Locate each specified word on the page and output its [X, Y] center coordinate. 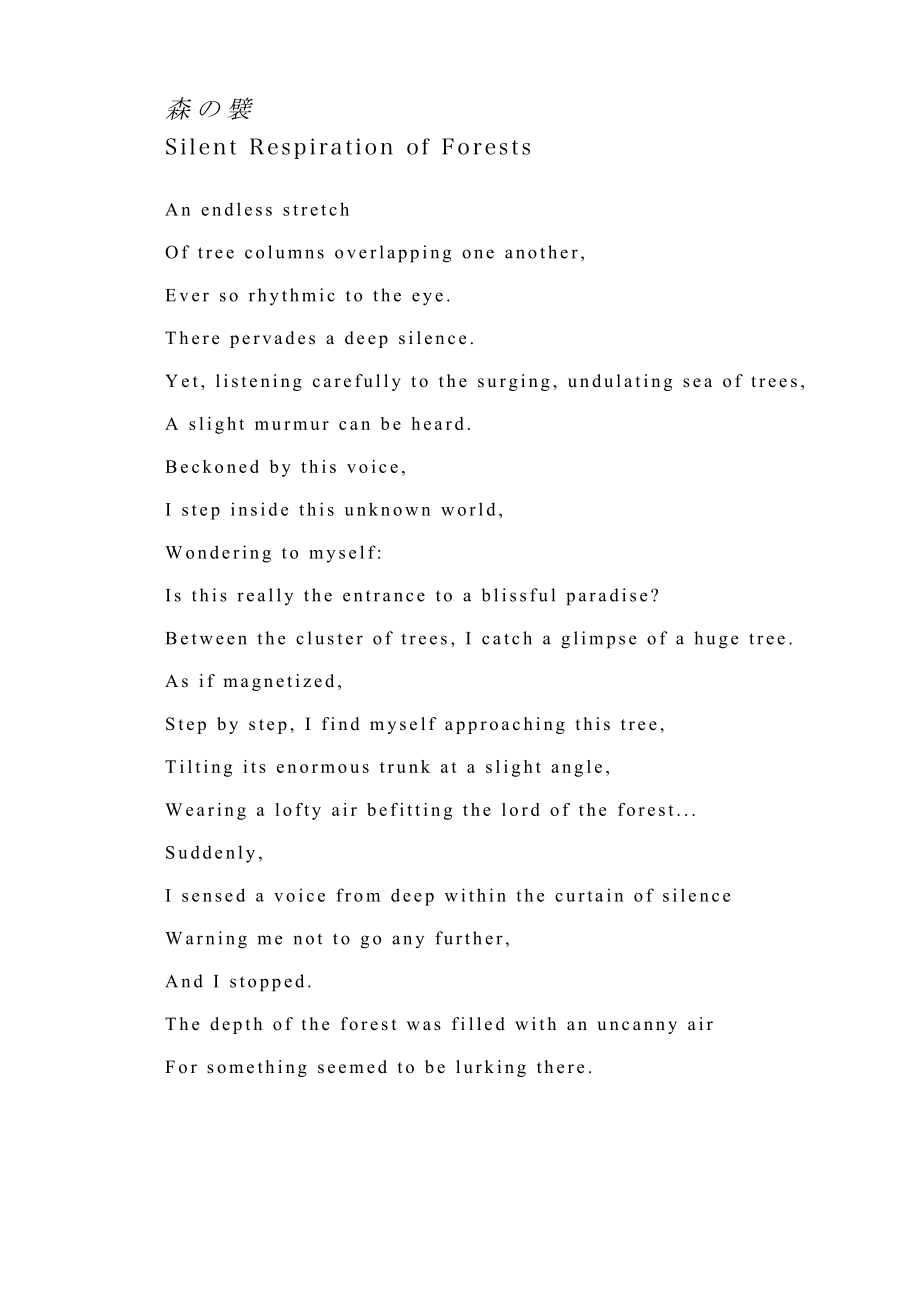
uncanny [637, 1027]
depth [236, 1025]
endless [236, 209]
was [424, 1026]
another [541, 252]
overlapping [393, 254]
